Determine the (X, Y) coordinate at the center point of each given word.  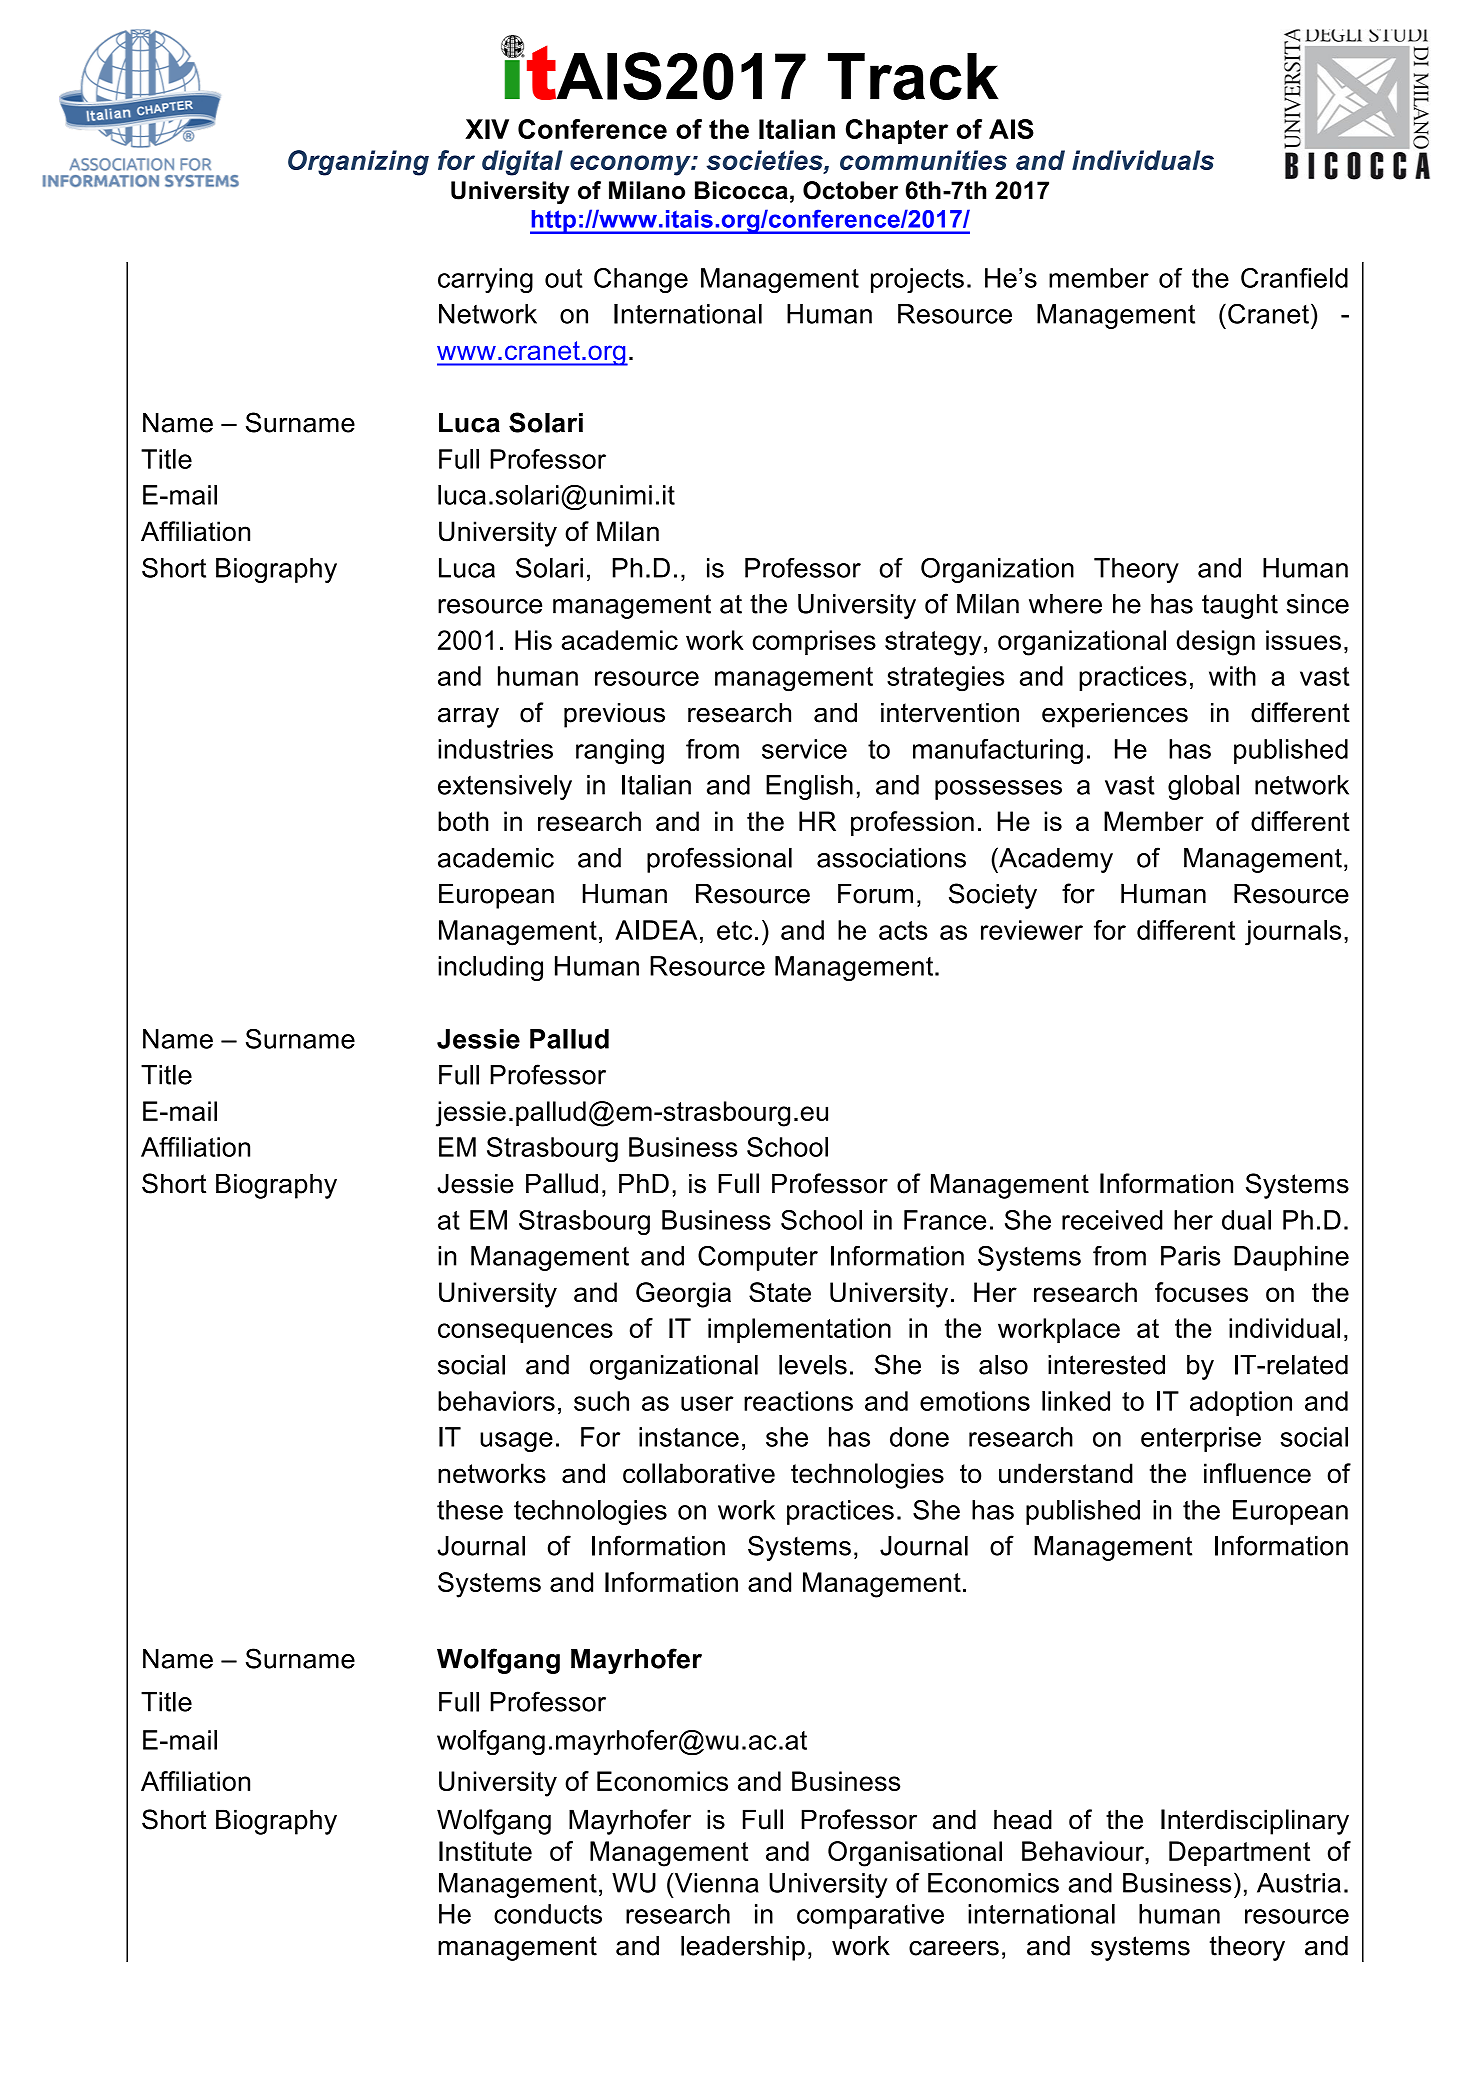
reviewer (1032, 930)
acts (903, 930)
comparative (870, 1916)
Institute (485, 1851)
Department (1239, 1853)
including (490, 968)
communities (923, 160)
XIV (487, 129)
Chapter (897, 131)
